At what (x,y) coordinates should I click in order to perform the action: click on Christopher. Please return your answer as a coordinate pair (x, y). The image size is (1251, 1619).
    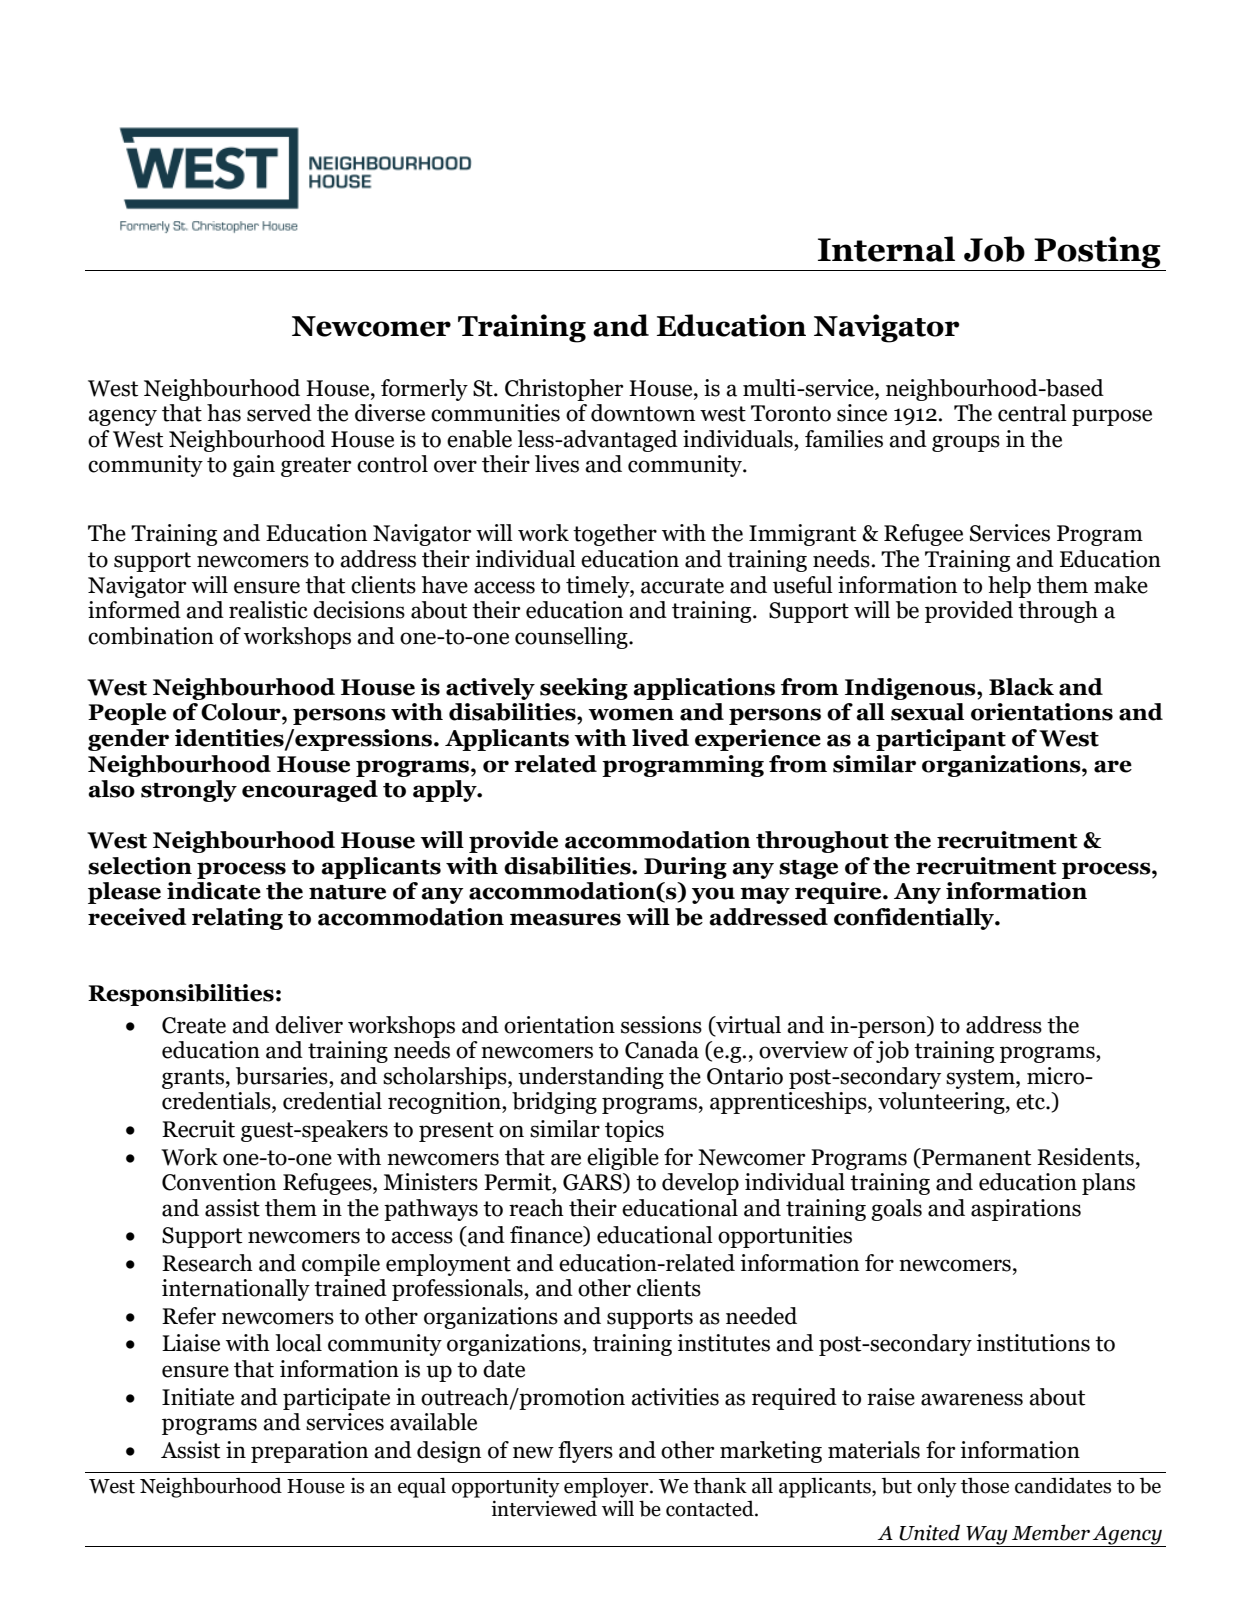
    Looking at the image, I should click on (564, 390).
